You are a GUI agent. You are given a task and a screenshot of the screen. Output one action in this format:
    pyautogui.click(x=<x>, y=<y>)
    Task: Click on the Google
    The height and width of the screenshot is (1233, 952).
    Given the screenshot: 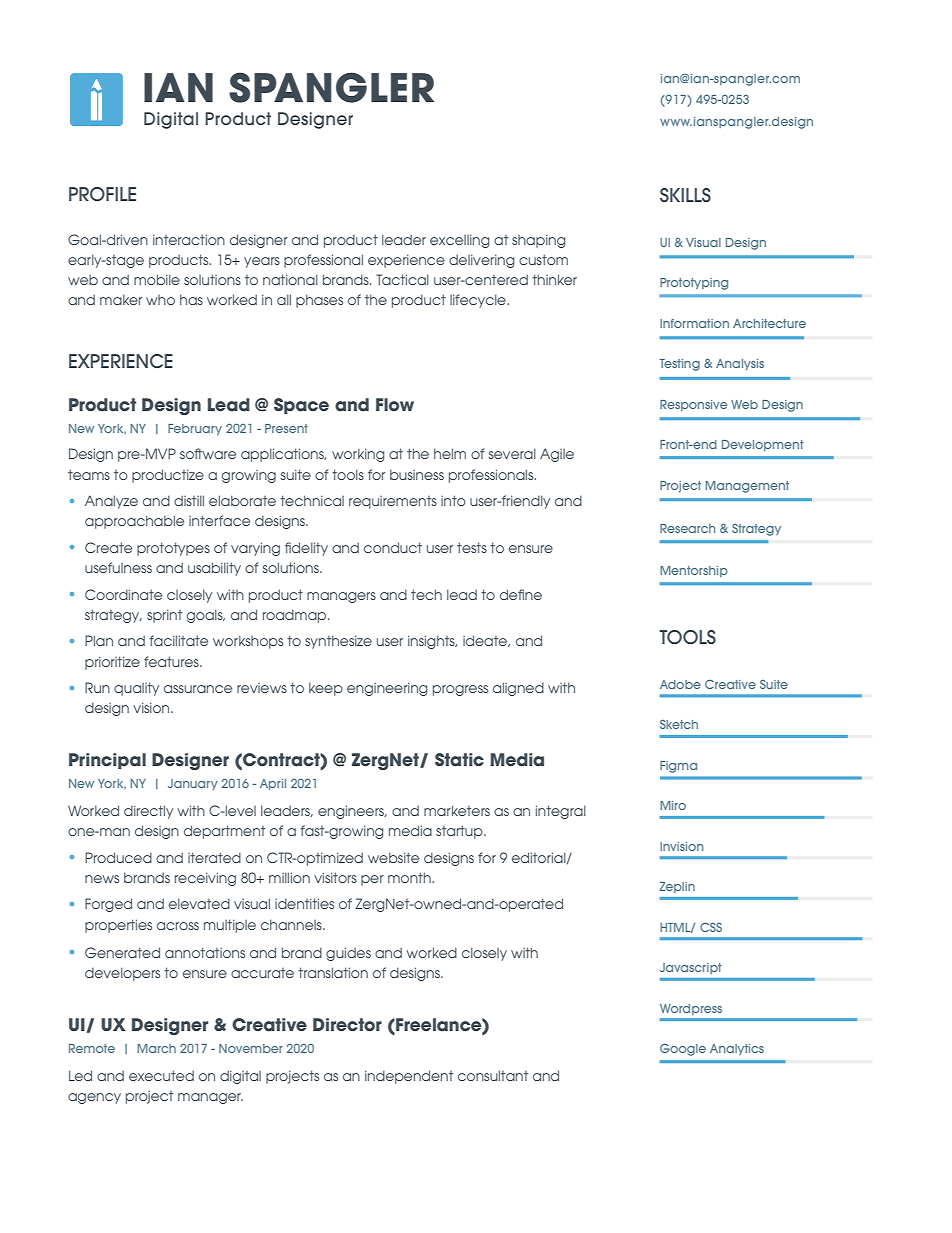 What is the action you would take?
    pyautogui.click(x=683, y=1050)
